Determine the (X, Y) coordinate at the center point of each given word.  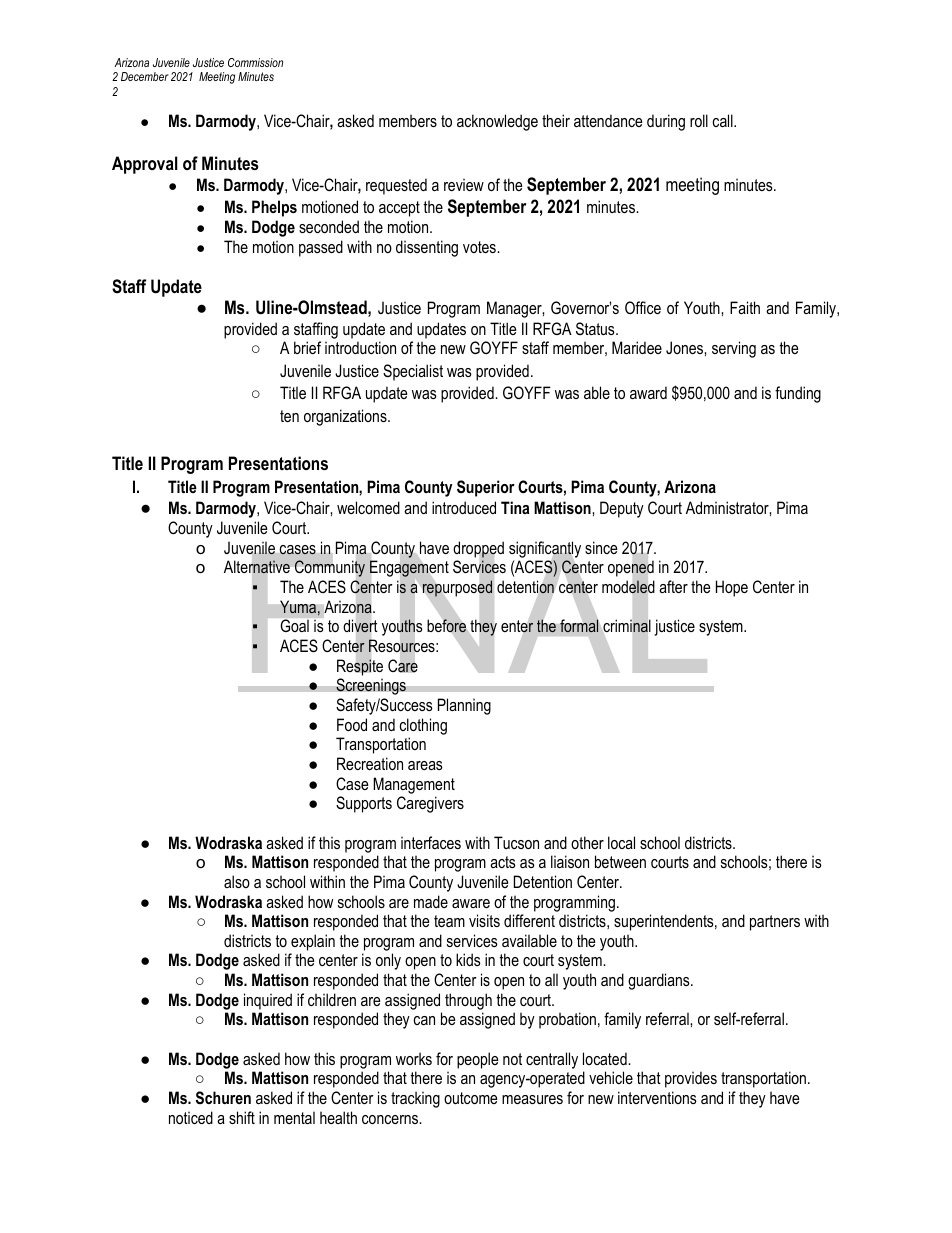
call (724, 120)
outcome (471, 1098)
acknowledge (497, 122)
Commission (255, 62)
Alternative (257, 567)
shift (242, 1117)
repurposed (457, 588)
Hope (732, 588)
